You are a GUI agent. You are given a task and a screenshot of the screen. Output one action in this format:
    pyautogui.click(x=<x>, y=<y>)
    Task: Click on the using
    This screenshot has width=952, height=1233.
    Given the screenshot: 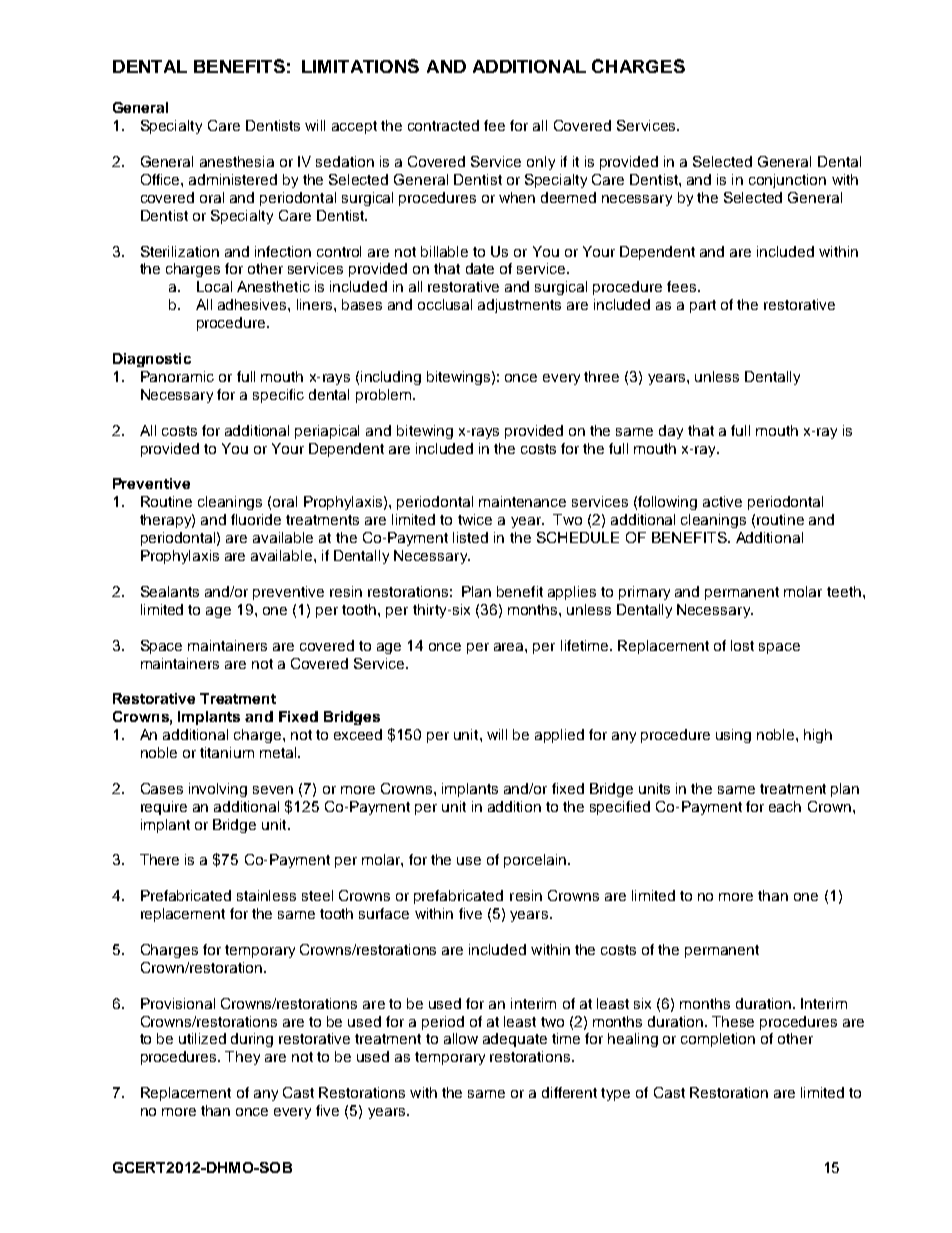 What is the action you would take?
    pyautogui.click(x=733, y=736)
